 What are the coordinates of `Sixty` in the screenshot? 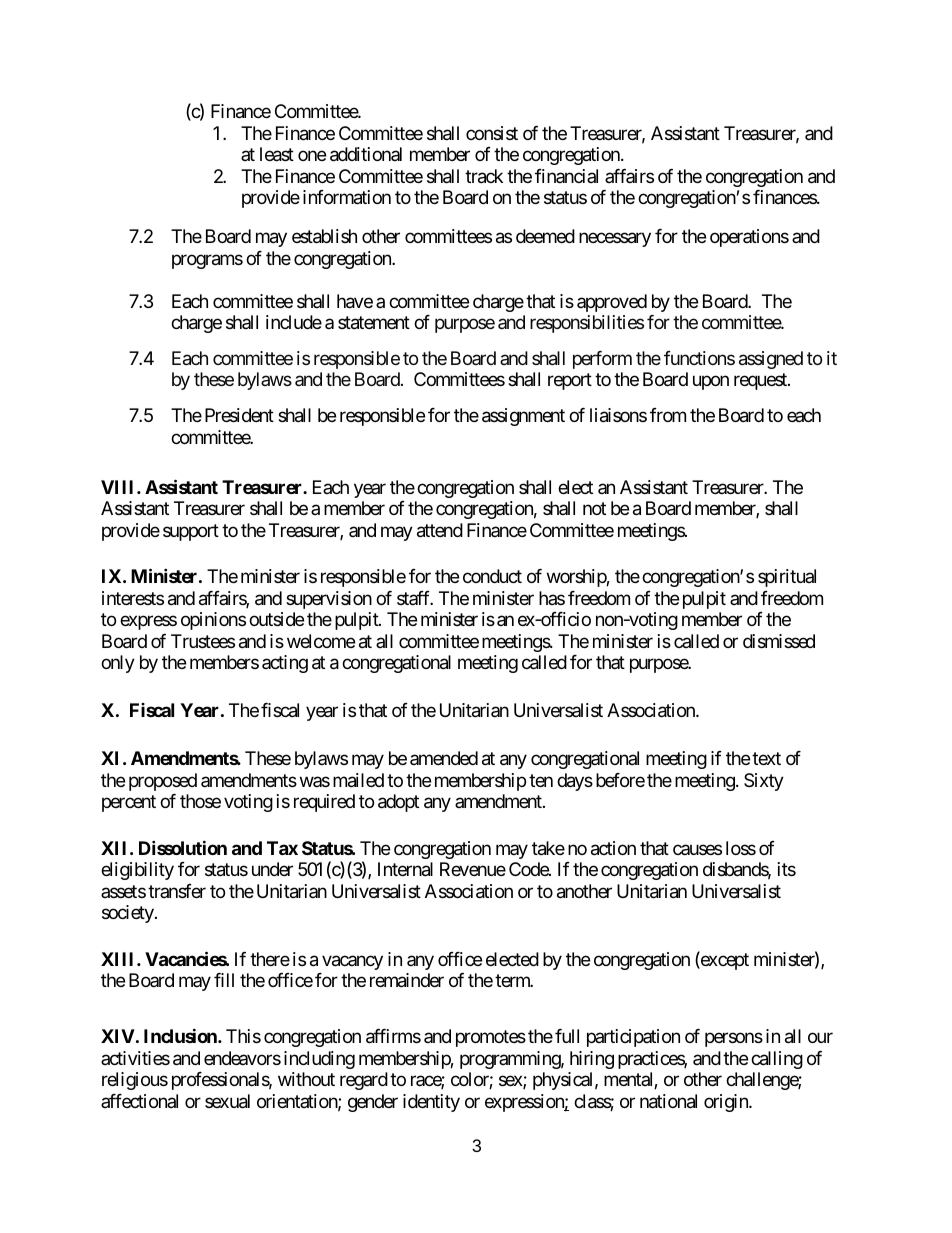 It's located at (764, 782).
